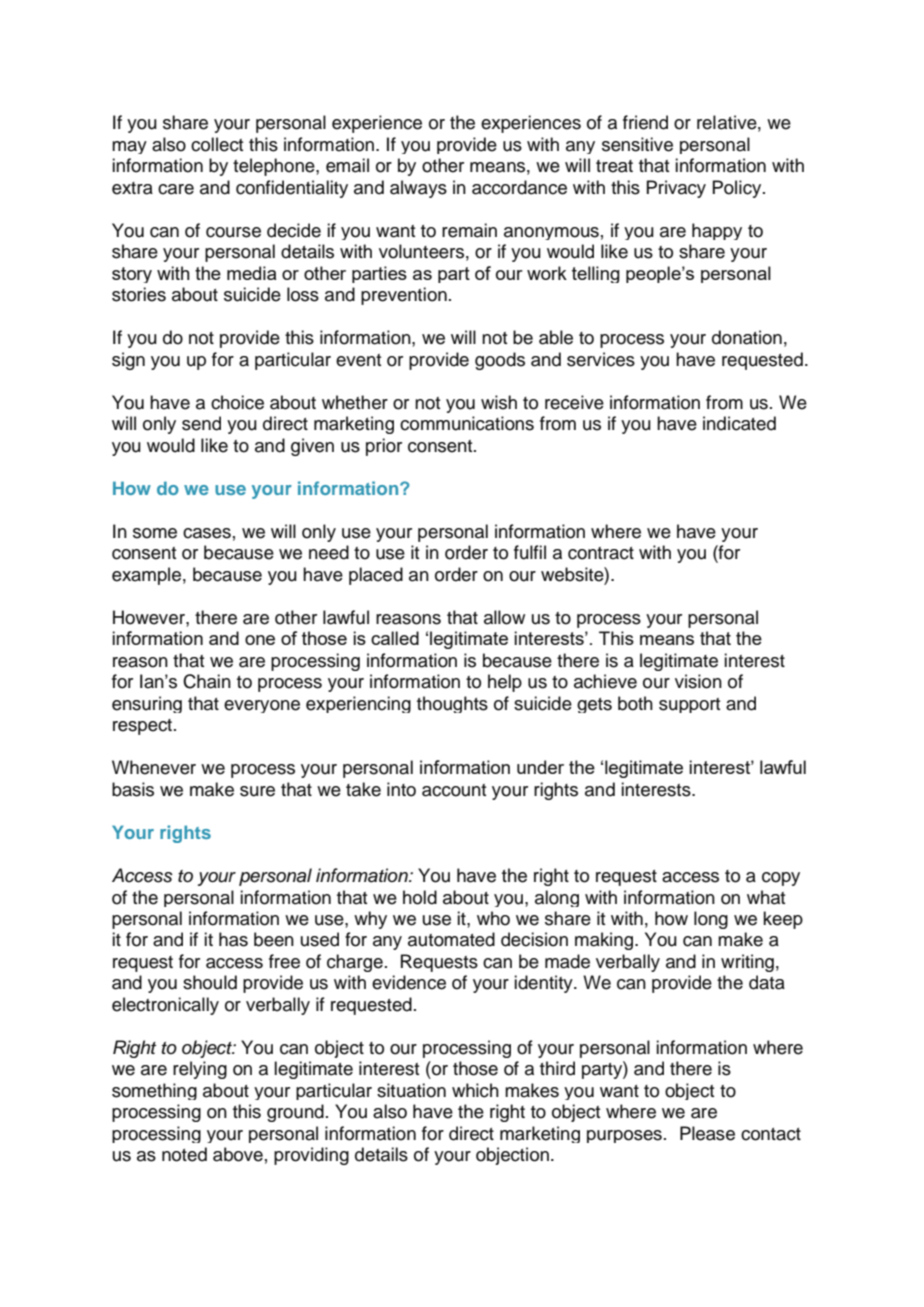  Describe the element at coordinates (184, 1154) in the screenshot. I see `noted` at that location.
